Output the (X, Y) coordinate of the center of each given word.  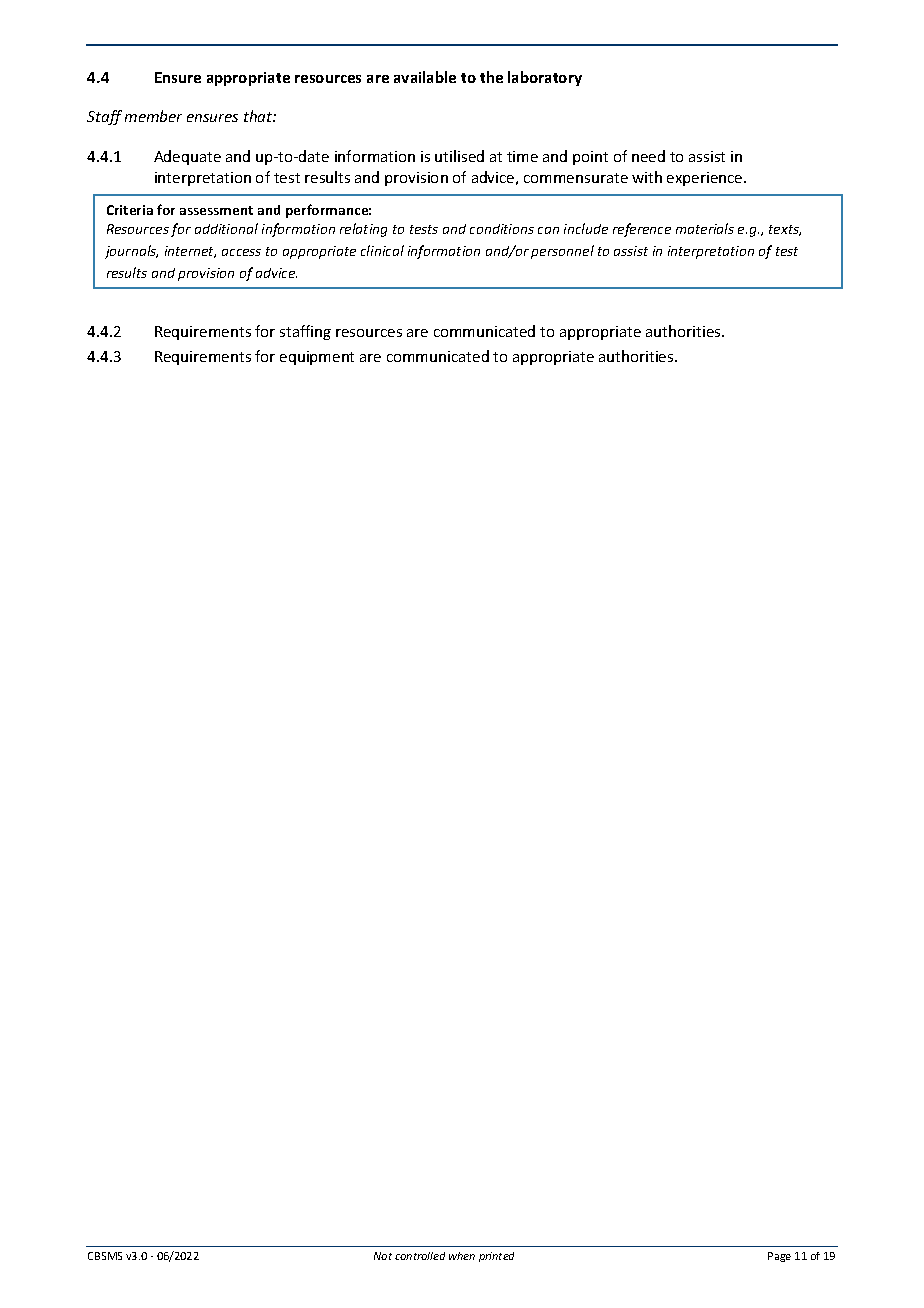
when (462, 1256)
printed (496, 1257)
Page (779, 1257)
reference (642, 230)
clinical (382, 250)
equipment (317, 358)
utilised (459, 156)
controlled (420, 1256)
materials (705, 228)
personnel (562, 252)
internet (190, 252)
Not (383, 1256)
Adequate (187, 157)
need (648, 156)
